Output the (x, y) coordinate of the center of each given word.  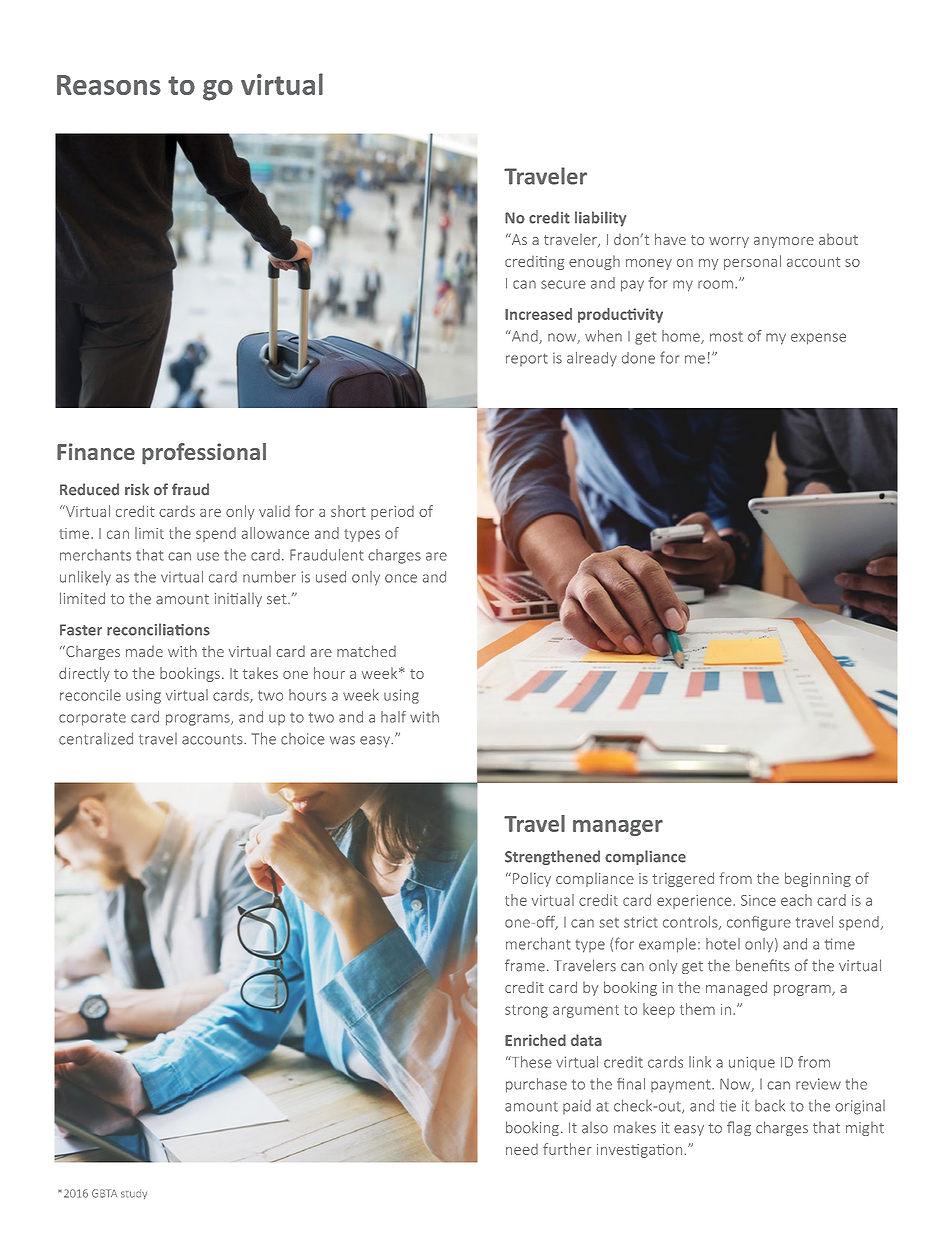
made (144, 651)
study (134, 1194)
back (770, 1106)
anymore (784, 242)
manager (618, 828)
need (522, 1149)
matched (366, 651)
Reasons (109, 85)
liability (600, 219)
